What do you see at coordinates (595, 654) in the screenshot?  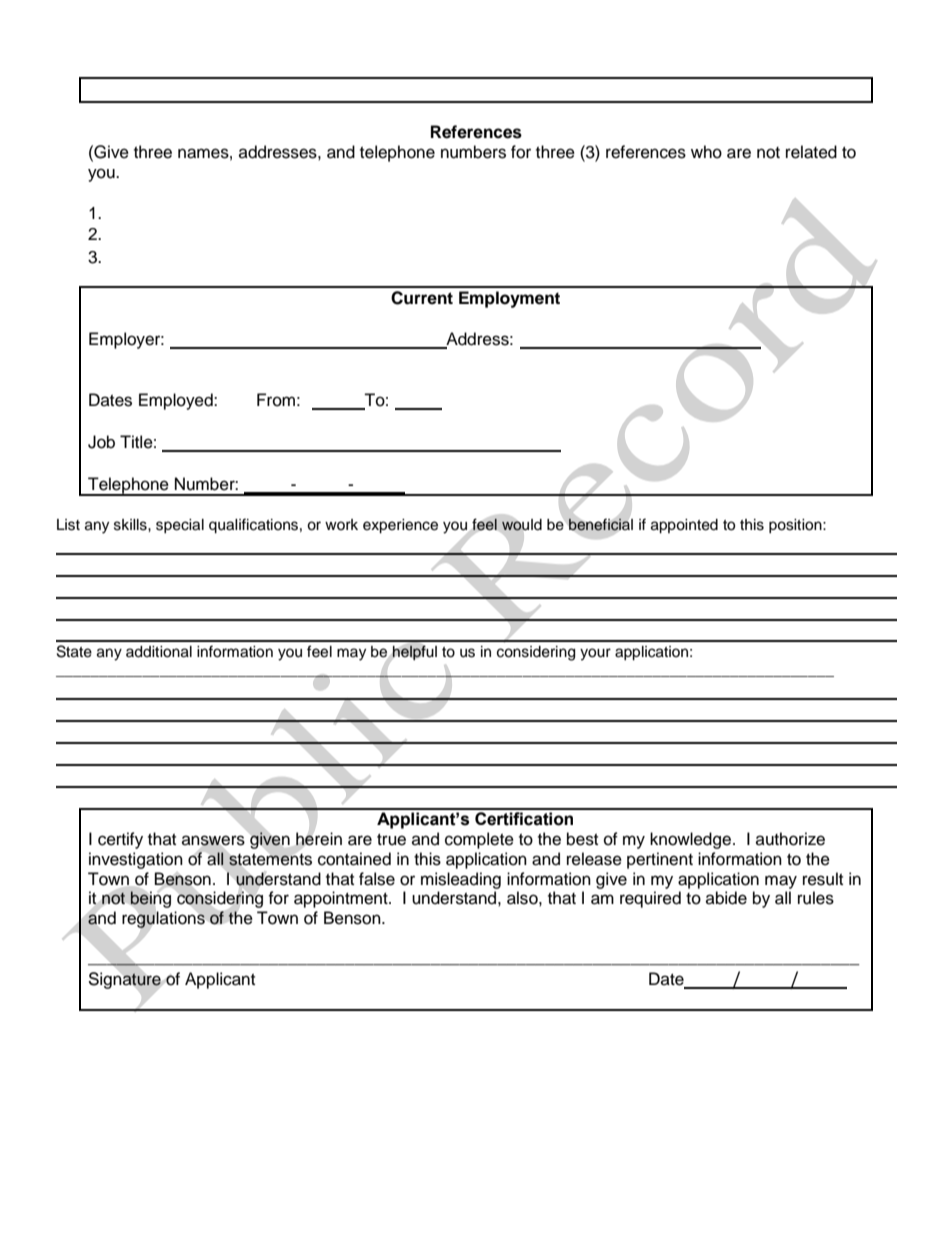 I see `your` at bounding box center [595, 654].
